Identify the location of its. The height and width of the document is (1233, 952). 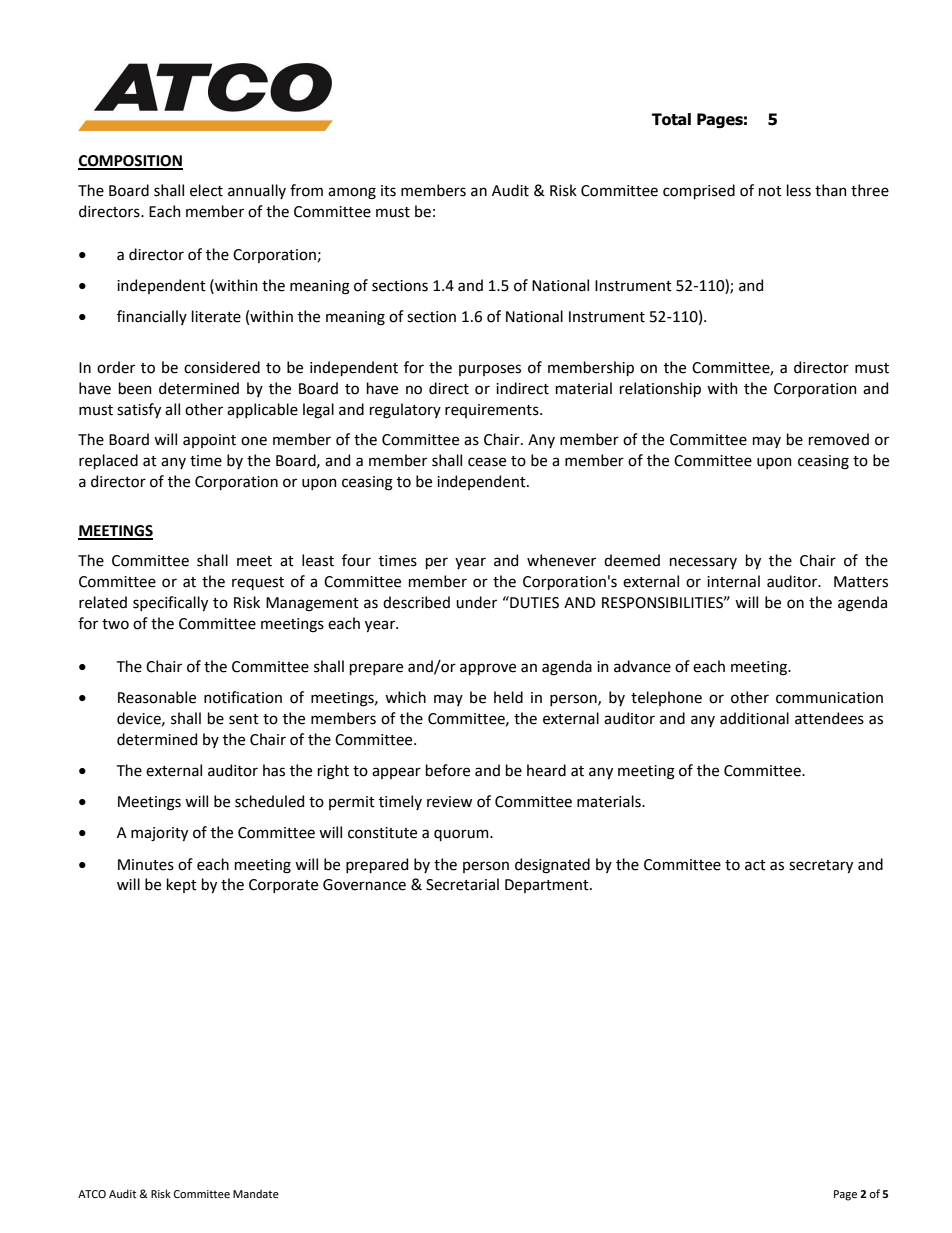
(388, 191).
